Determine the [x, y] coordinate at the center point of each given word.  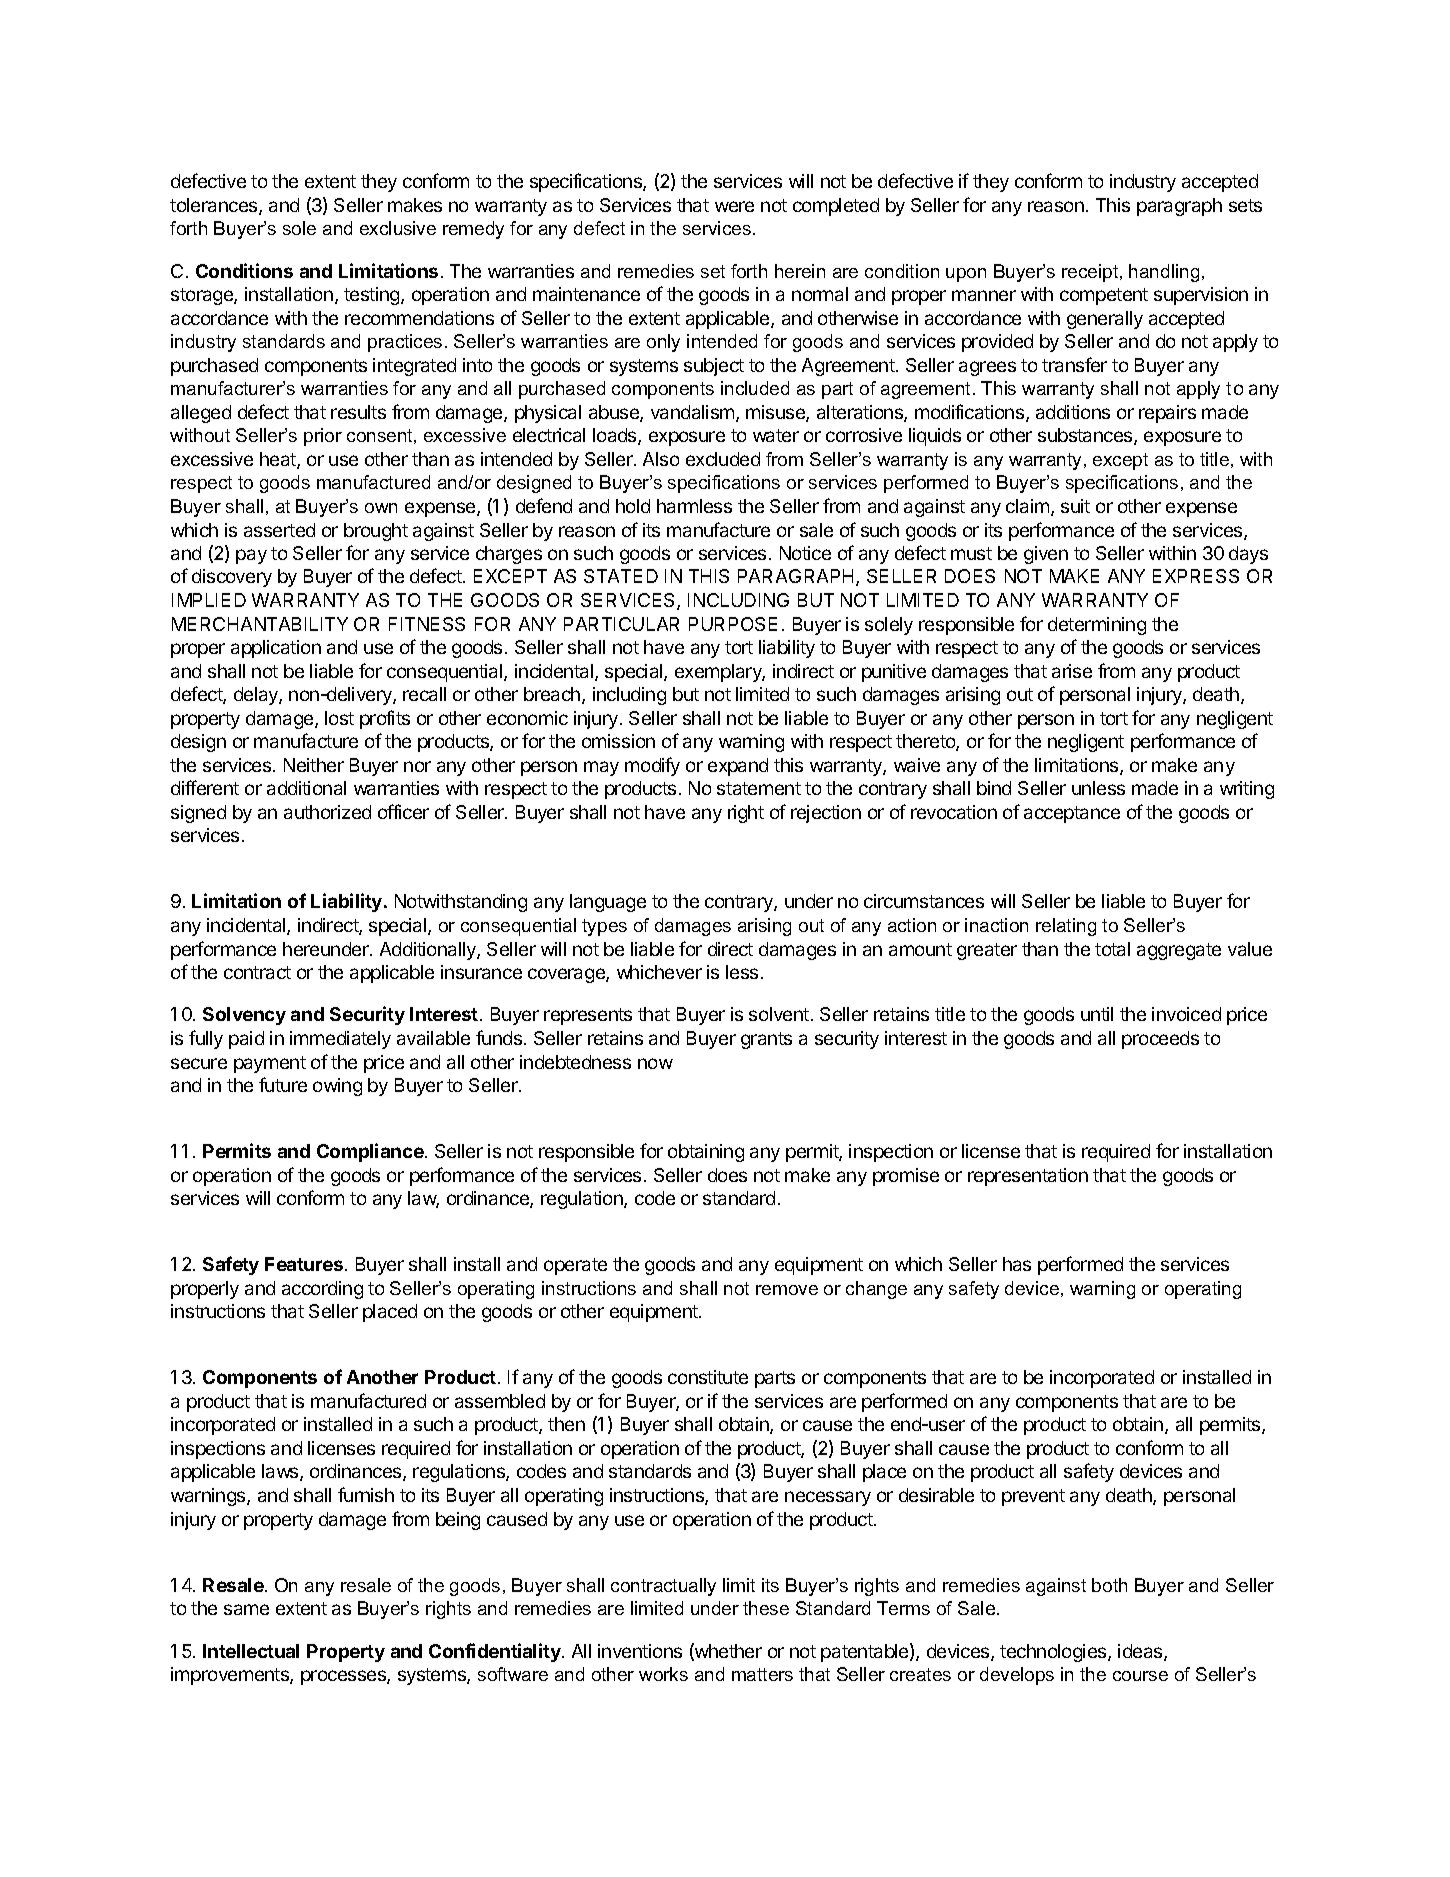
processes [344, 1677]
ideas [1141, 1652]
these [766, 1608]
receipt [1091, 273]
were [734, 206]
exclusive [398, 228]
